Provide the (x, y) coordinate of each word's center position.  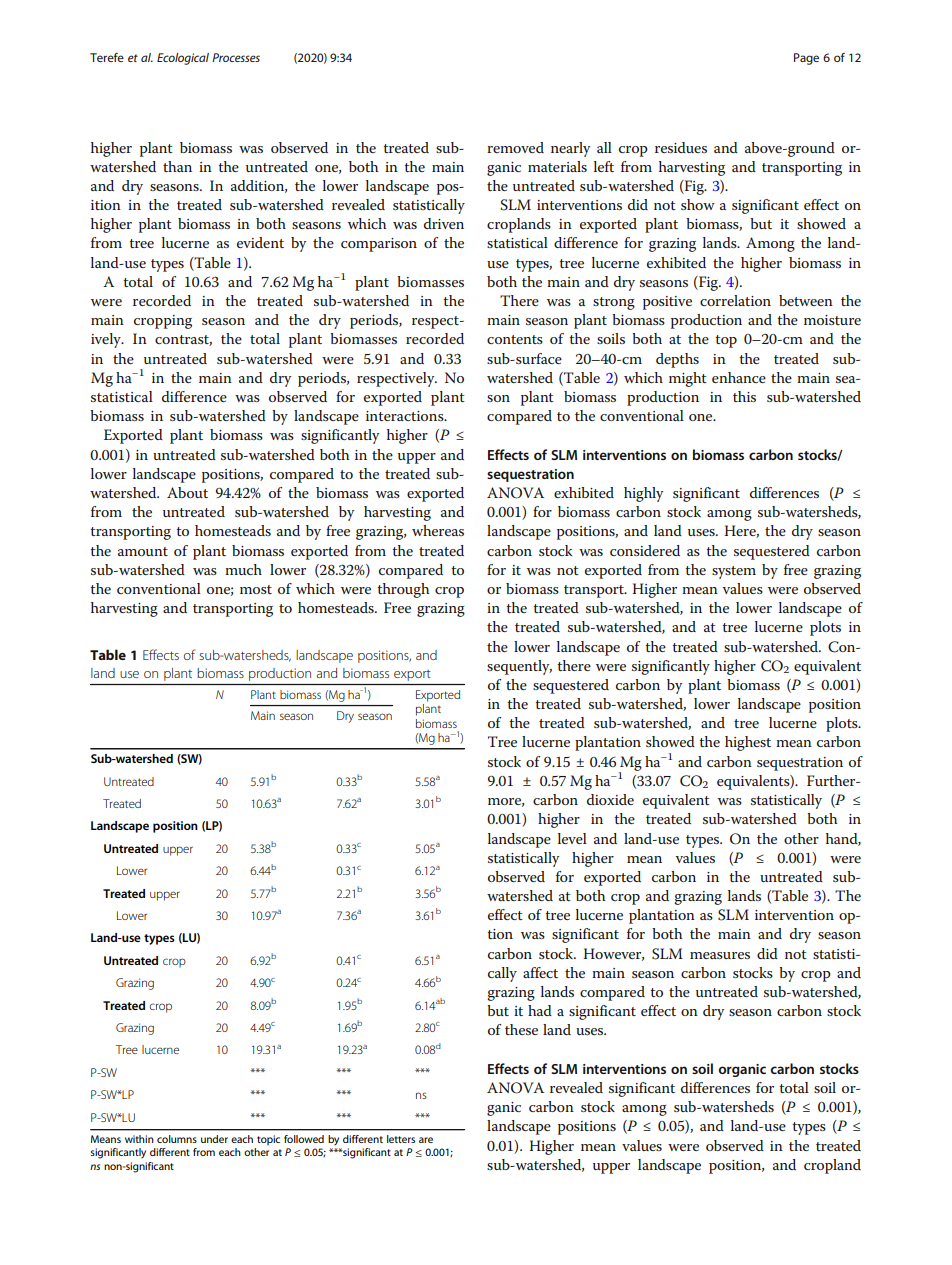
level (572, 838)
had (540, 1010)
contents (515, 339)
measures (720, 955)
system (734, 572)
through (403, 590)
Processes (236, 57)
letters (401, 1139)
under (214, 1139)
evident (260, 242)
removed (515, 147)
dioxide (610, 799)
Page (806, 59)
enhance (739, 377)
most (256, 589)
